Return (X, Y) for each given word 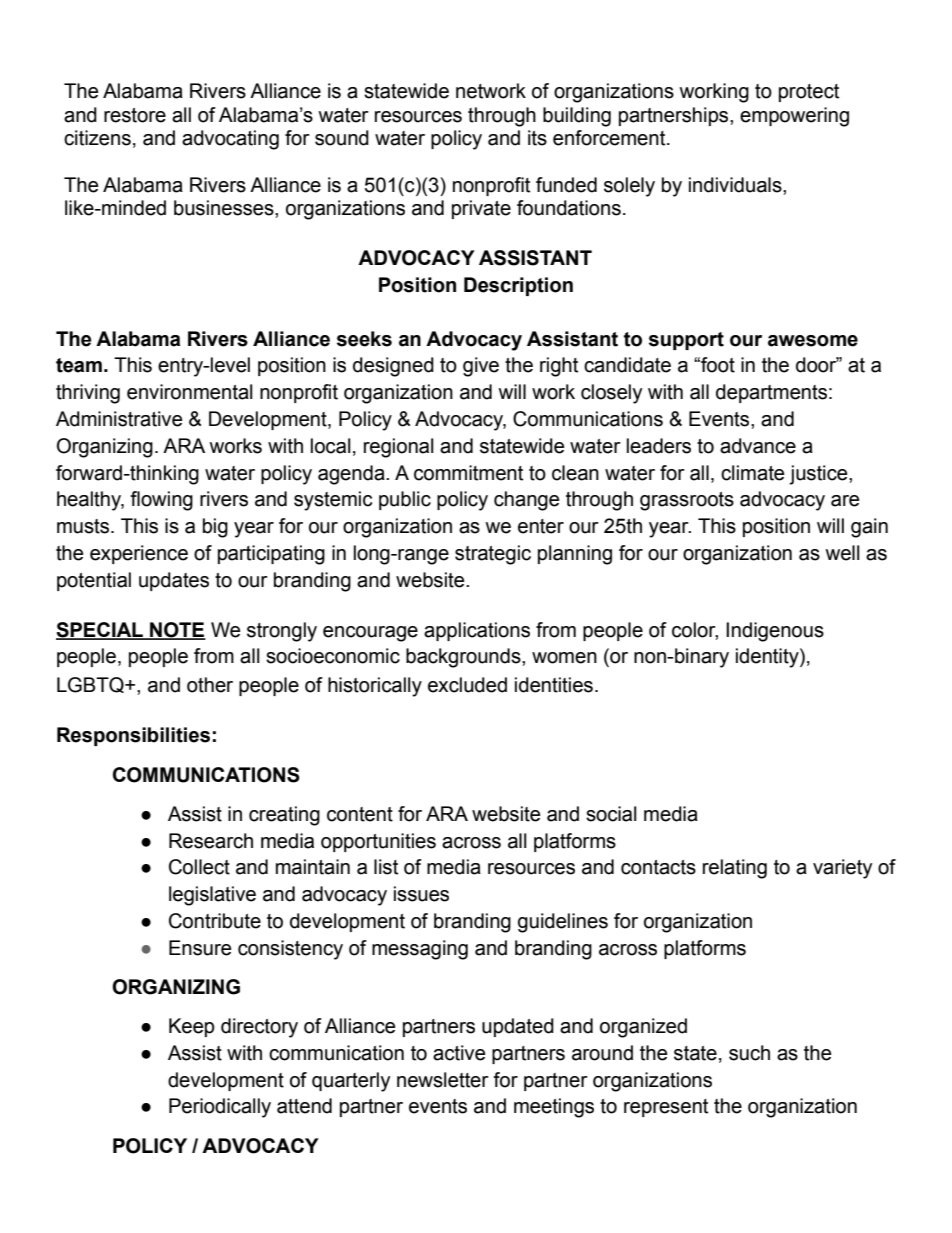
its (537, 138)
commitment (468, 473)
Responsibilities (133, 736)
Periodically (220, 1108)
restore (135, 115)
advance (758, 446)
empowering (794, 117)
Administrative (119, 419)
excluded (467, 685)
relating (735, 869)
